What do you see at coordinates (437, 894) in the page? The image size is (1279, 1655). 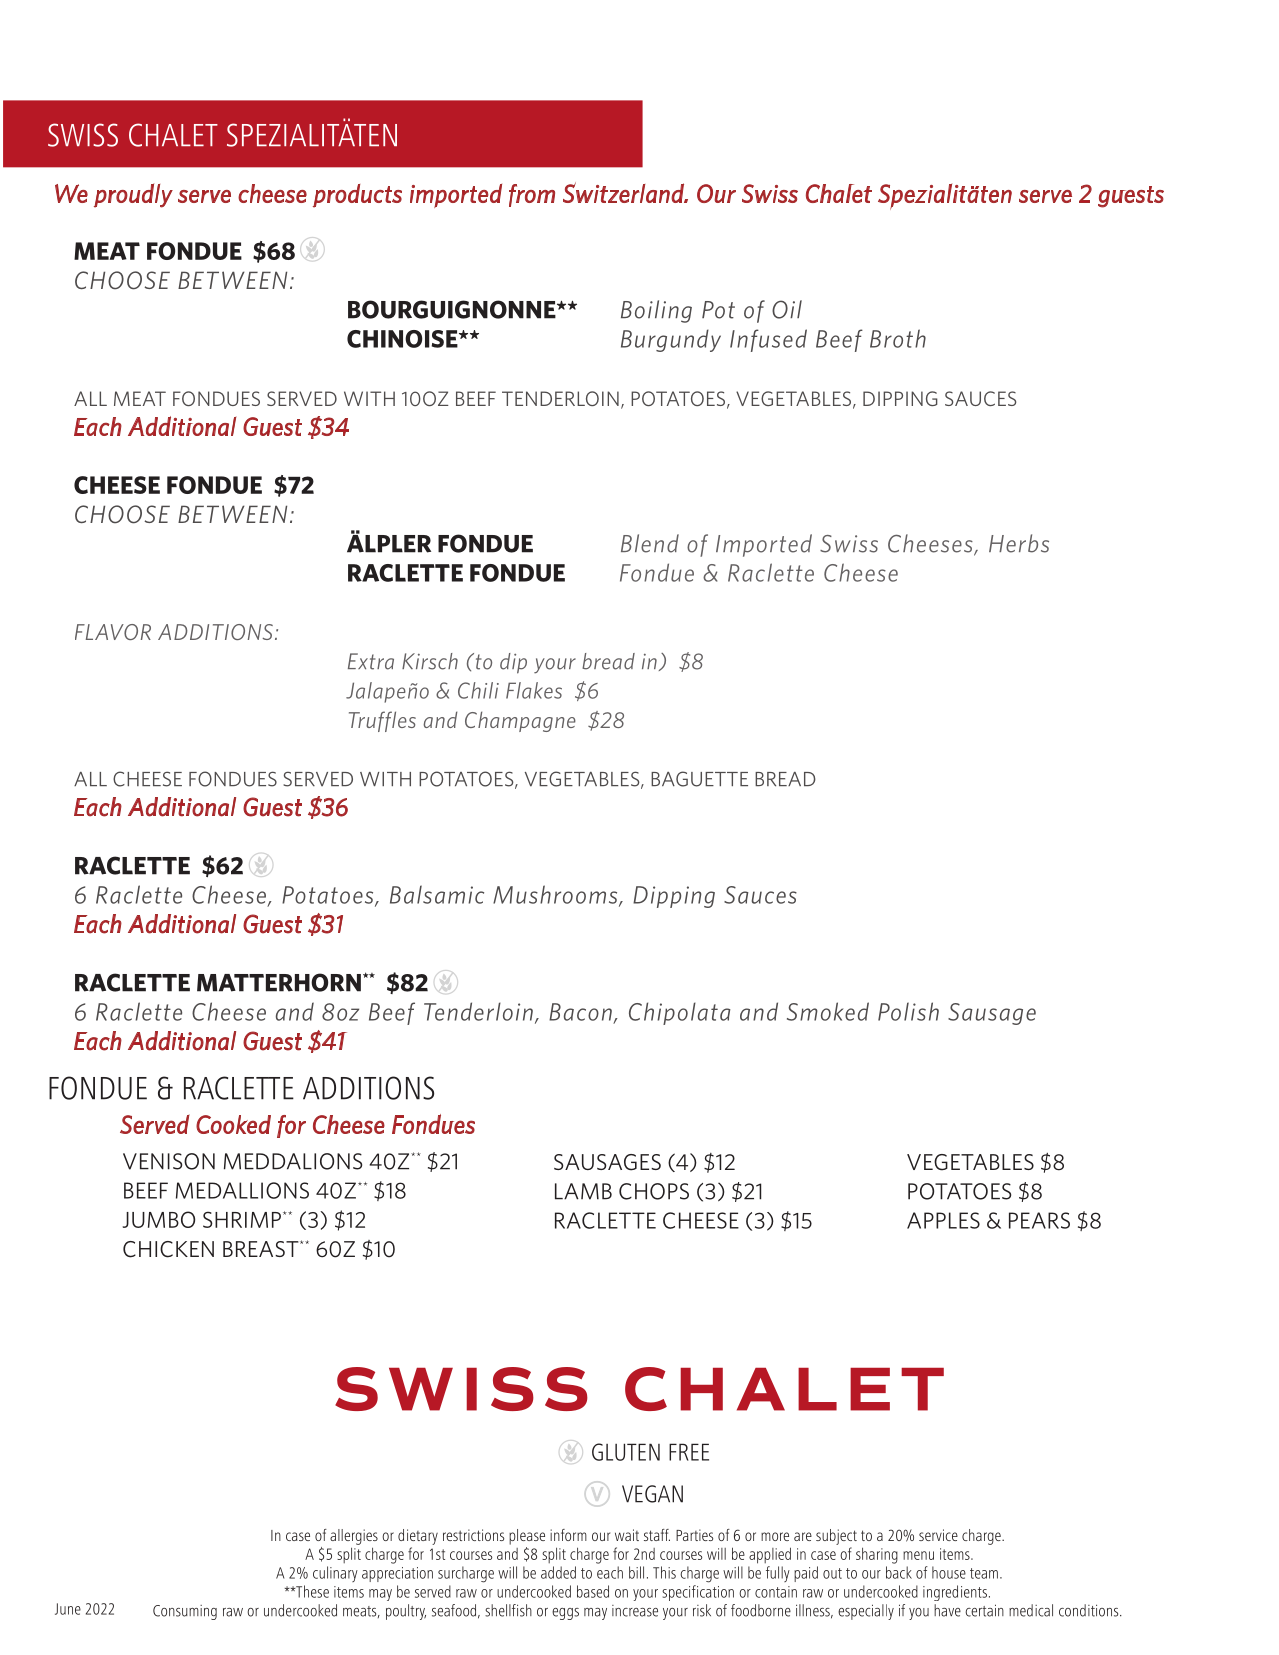 I see `Balsamic` at bounding box center [437, 894].
